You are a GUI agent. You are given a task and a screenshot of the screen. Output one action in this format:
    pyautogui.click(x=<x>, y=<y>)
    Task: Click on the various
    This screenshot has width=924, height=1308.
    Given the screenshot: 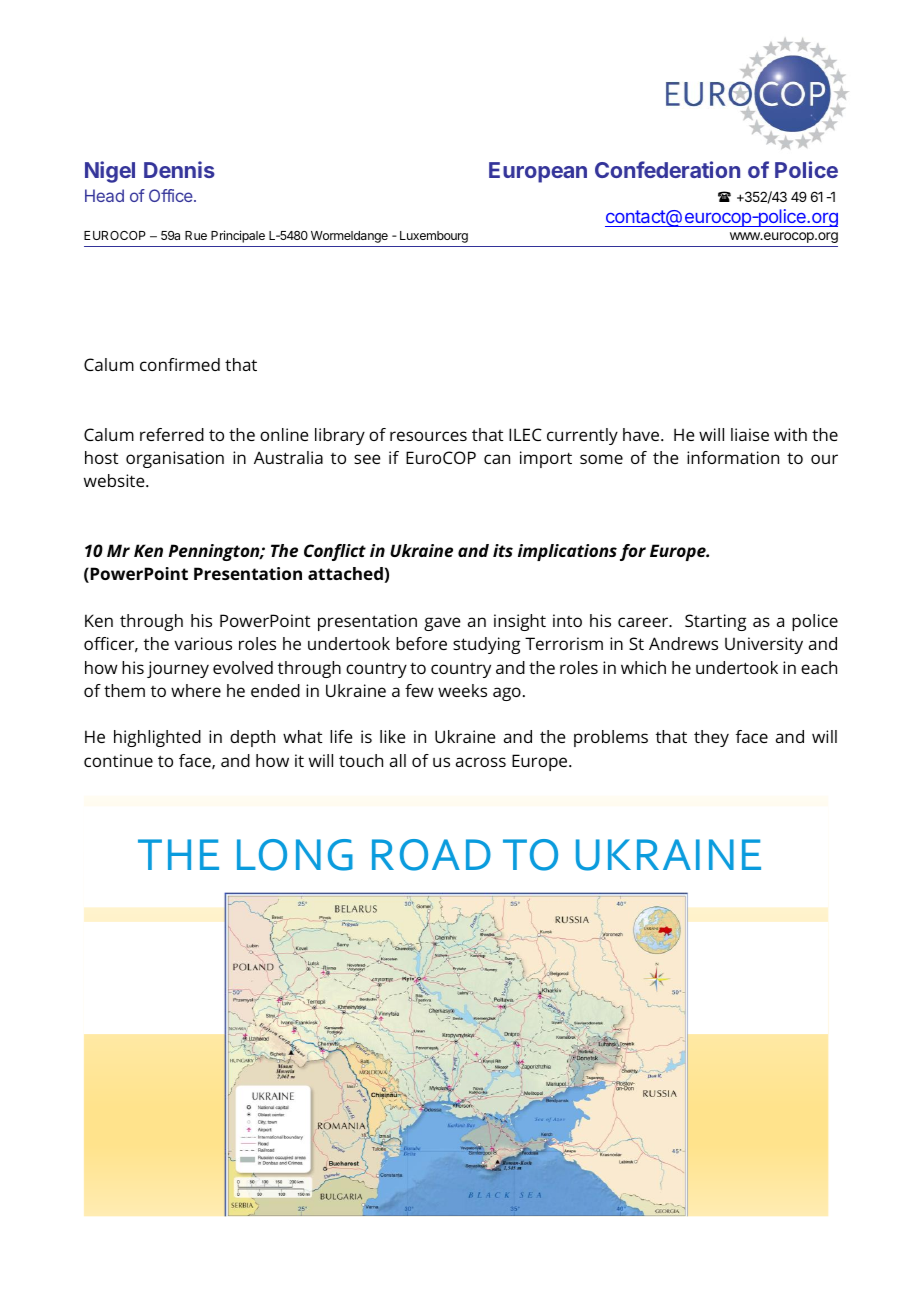 What is the action you would take?
    pyautogui.click(x=203, y=643)
